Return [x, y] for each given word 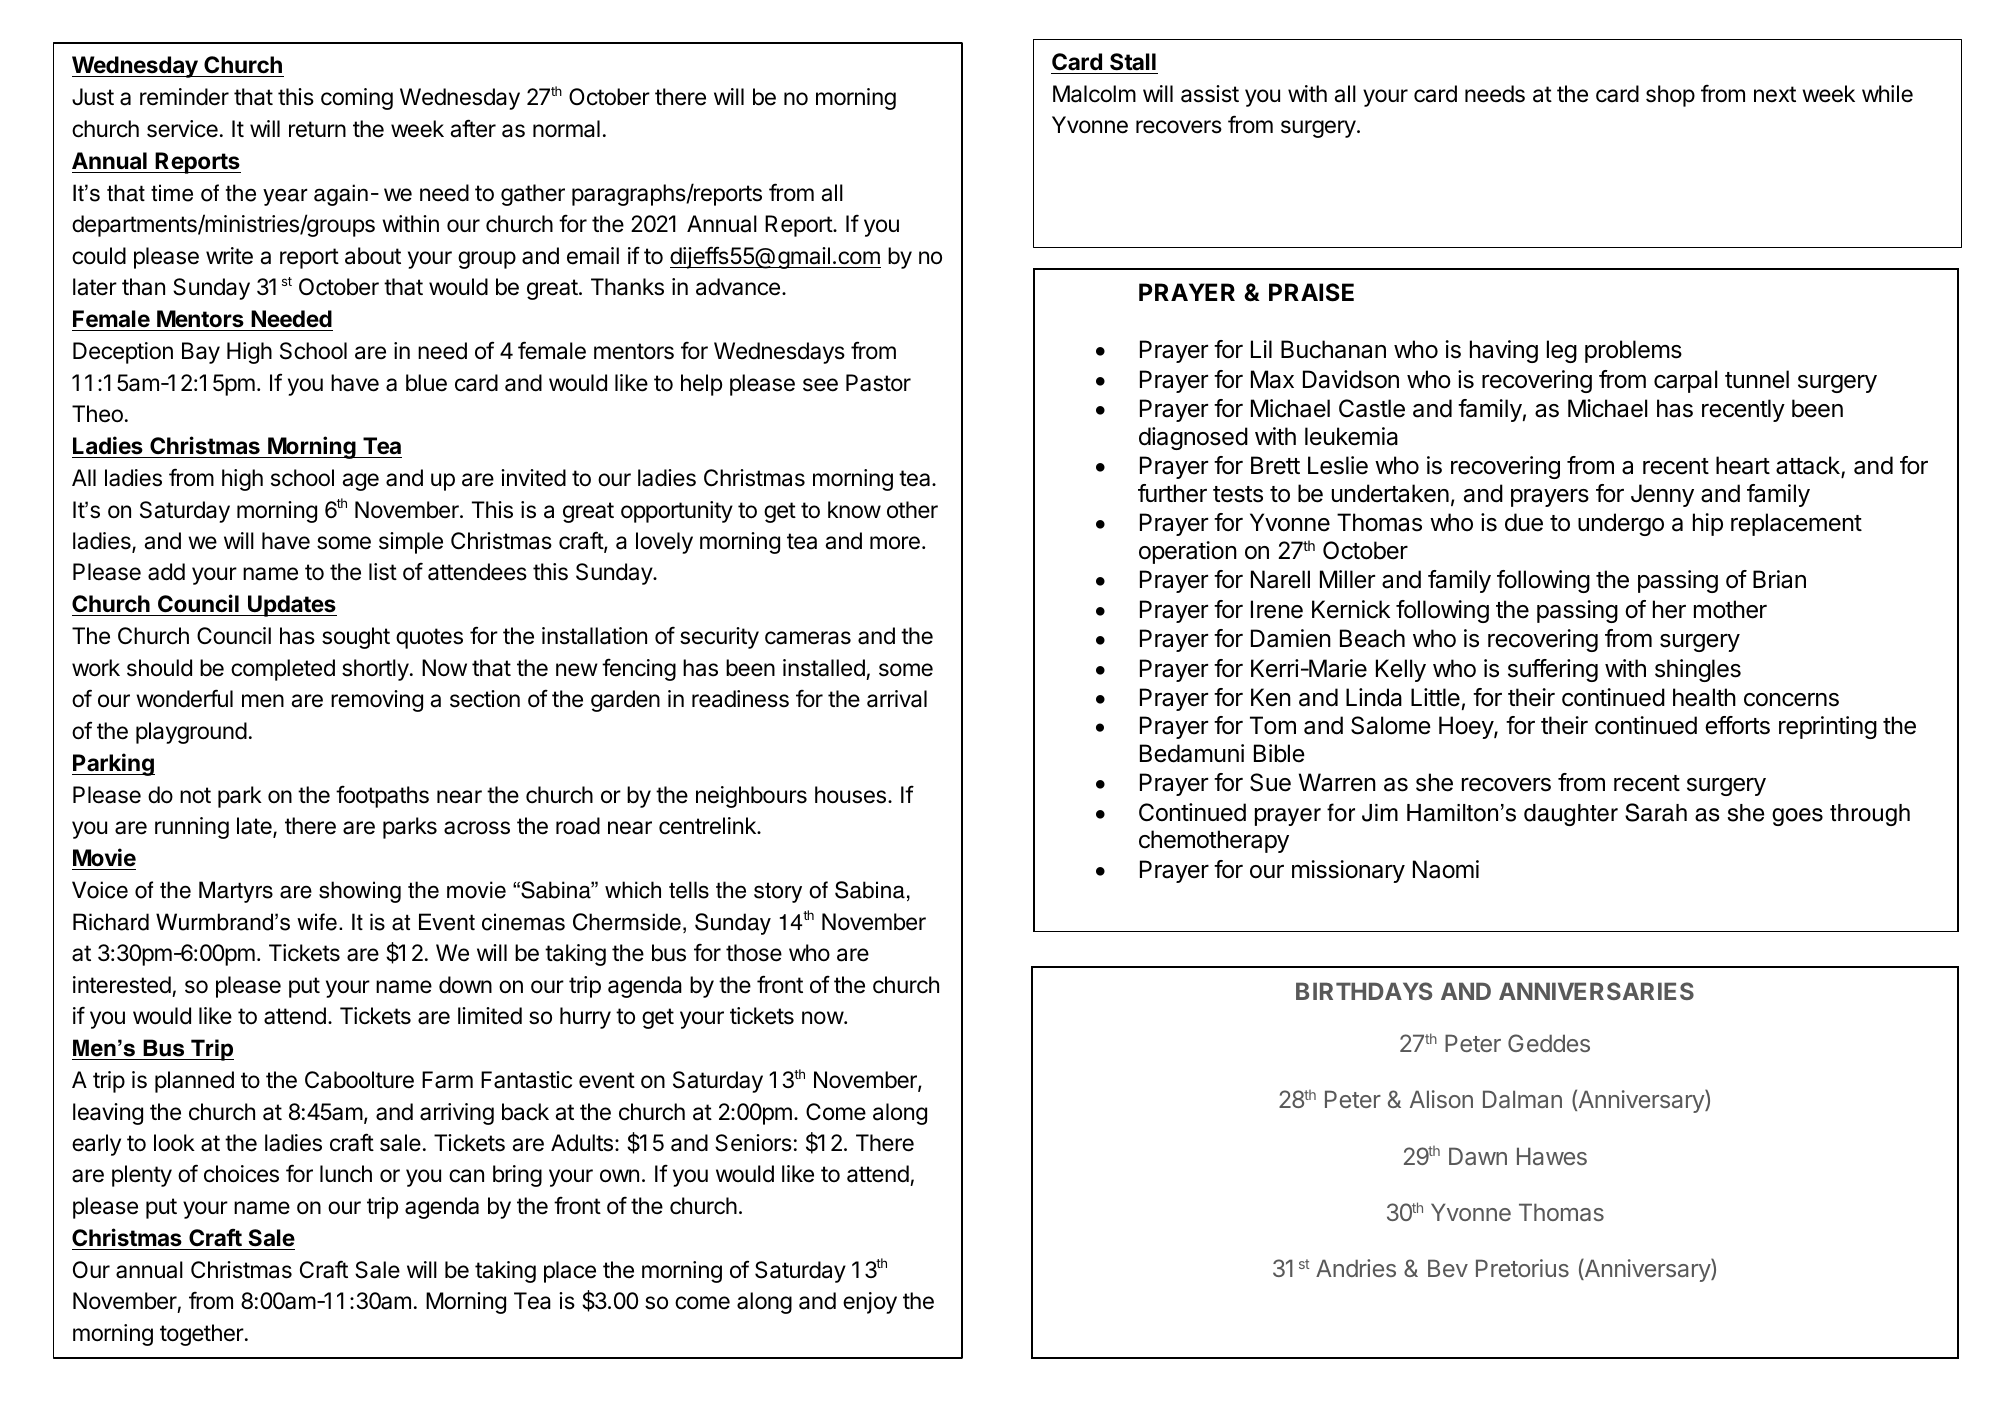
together [202, 1335]
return [317, 129]
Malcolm [1094, 94]
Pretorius [1522, 1268]
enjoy [870, 1303]
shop [1670, 96]
